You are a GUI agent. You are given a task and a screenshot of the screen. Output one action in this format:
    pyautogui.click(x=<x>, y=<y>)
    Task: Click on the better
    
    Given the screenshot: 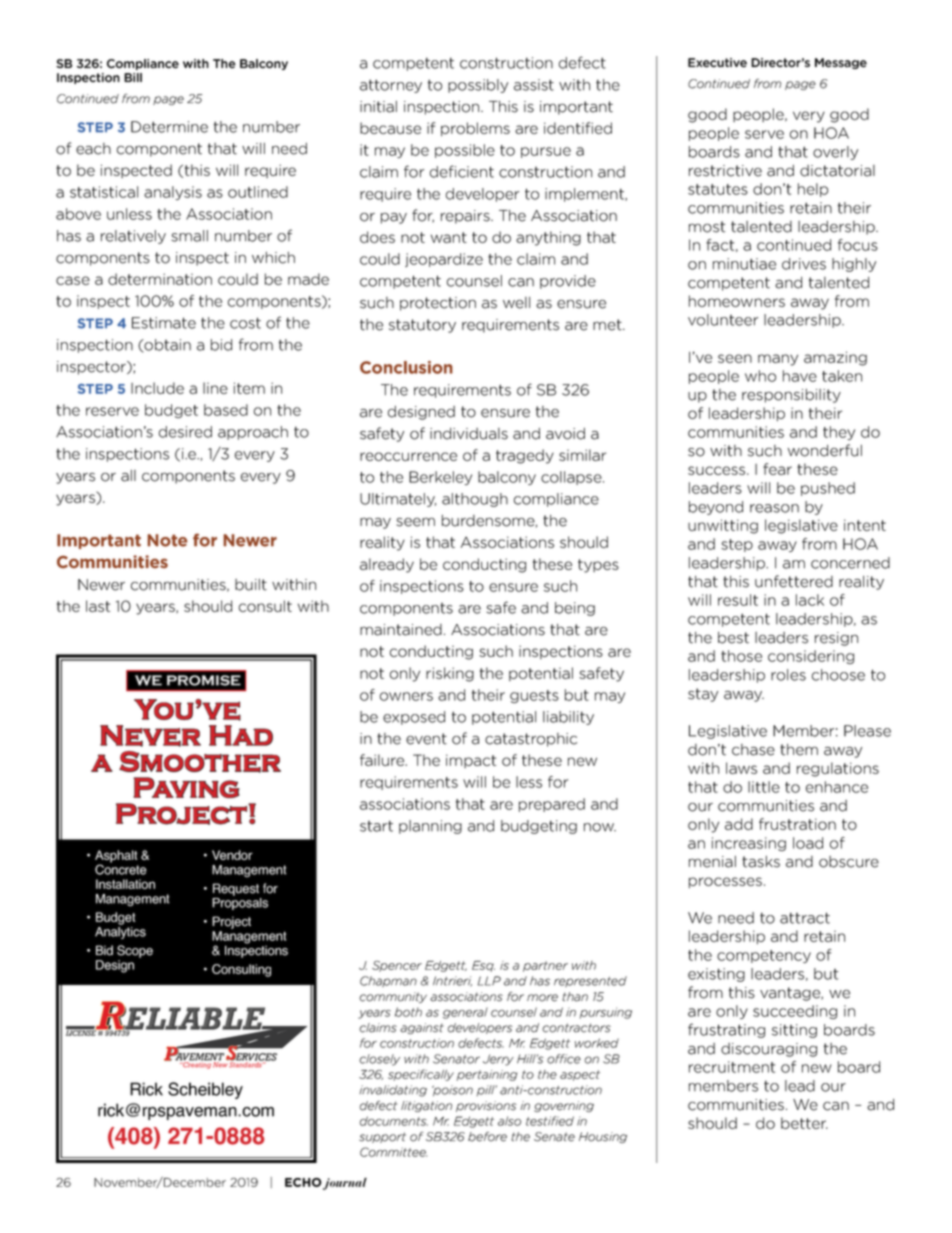 What is the action you would take?
    pyautogui.click(x=804, y=1123)
